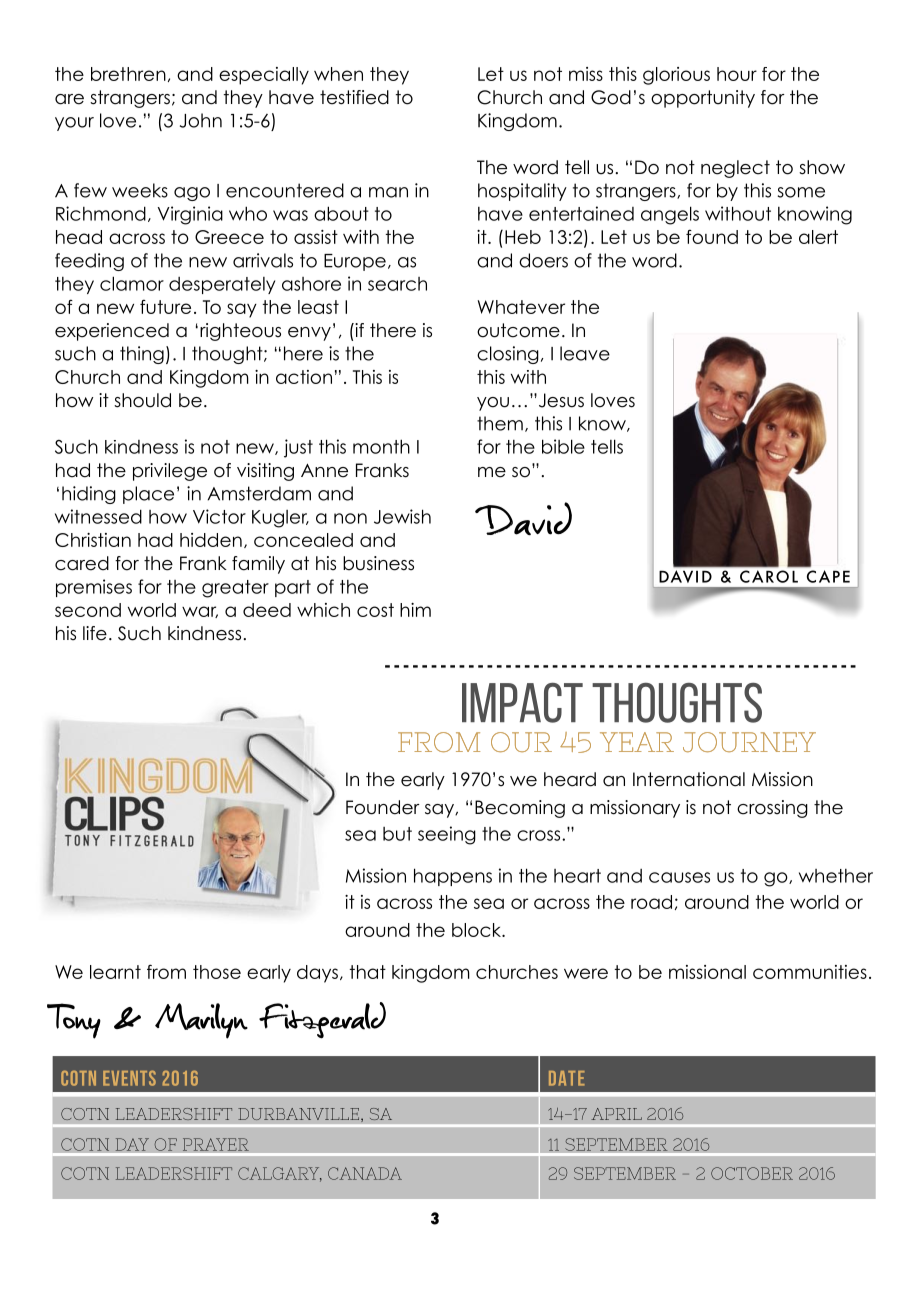 The height and width of the document is (1308, 924). I want to click on OCTOBER, so click(752, 1173).
